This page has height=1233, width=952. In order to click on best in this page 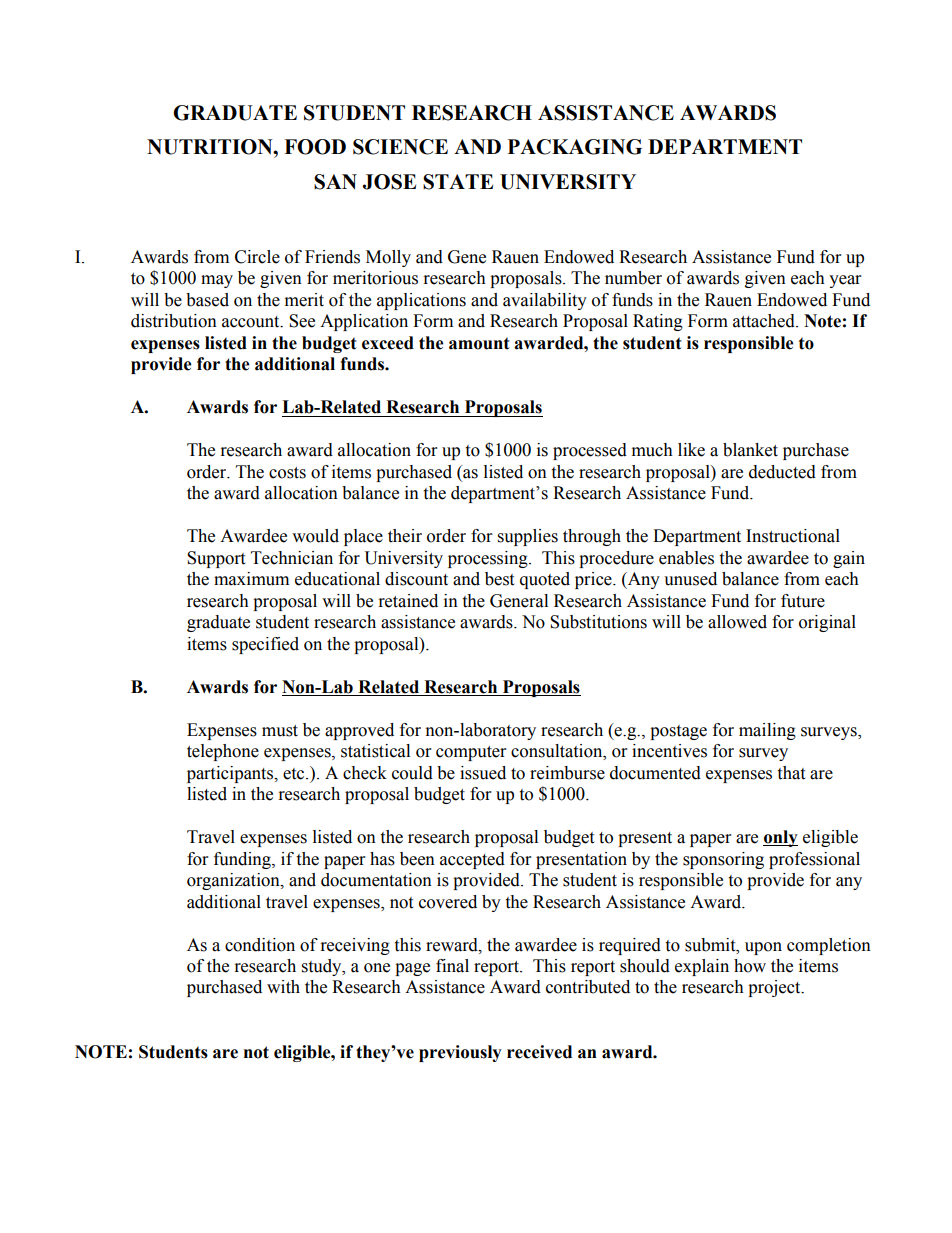, I will do `click(499, 579)`.
